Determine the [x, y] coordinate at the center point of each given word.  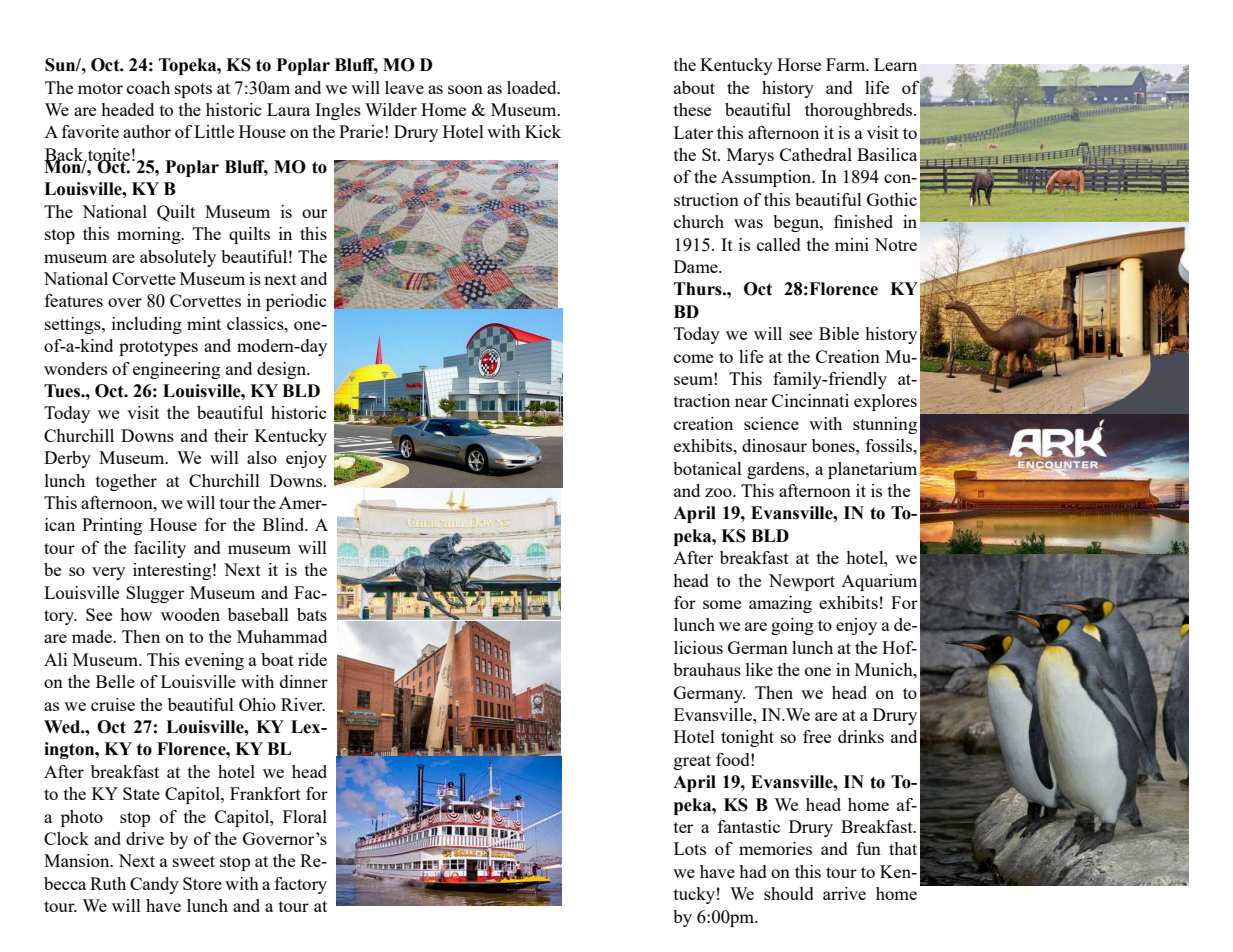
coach [148, 87]
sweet [194, 861]
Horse [799, 64]
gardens [777, 470]
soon [465, 89]
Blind [285, 524]
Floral [305, 816]
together [126, 482]
